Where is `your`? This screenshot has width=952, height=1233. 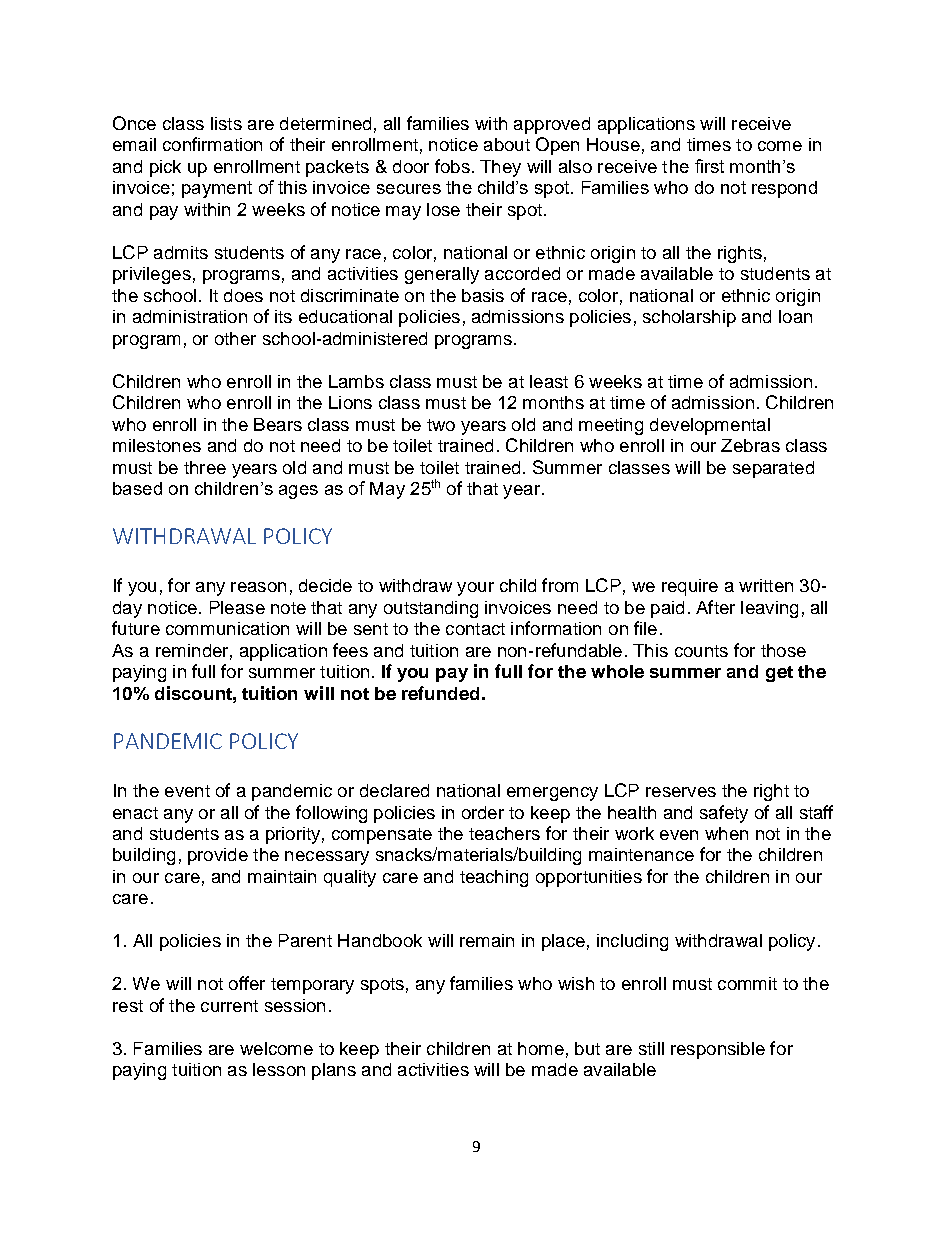 your is located at coordinates (475, 589).
